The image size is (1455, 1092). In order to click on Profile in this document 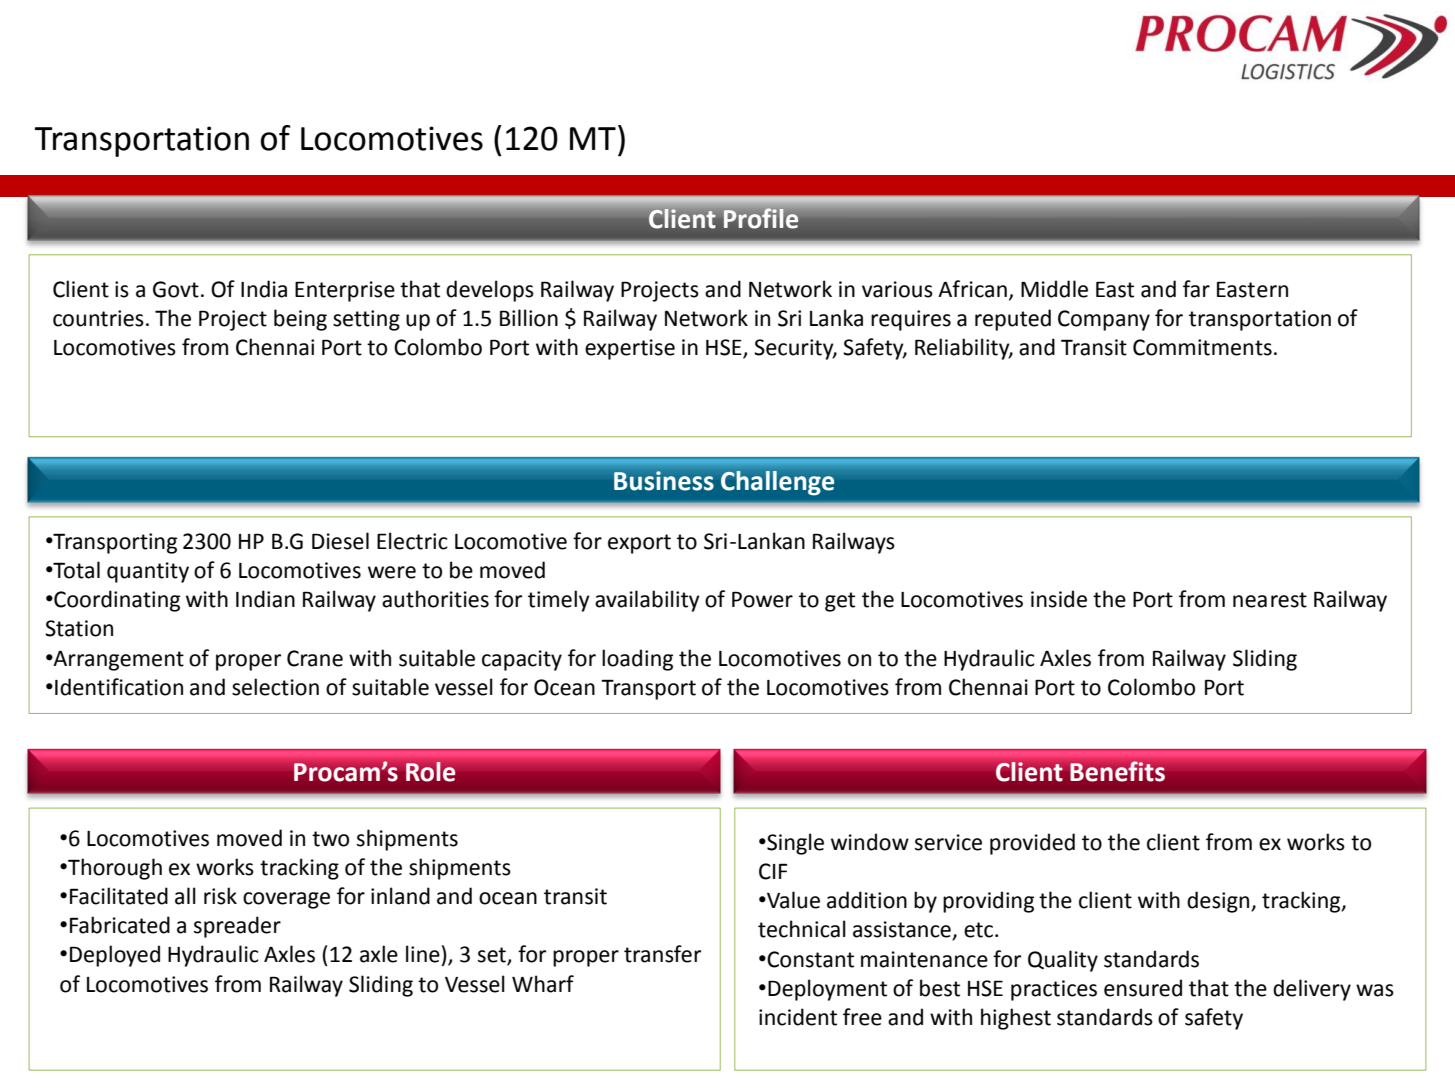, I will do `click(761, 218)`.
